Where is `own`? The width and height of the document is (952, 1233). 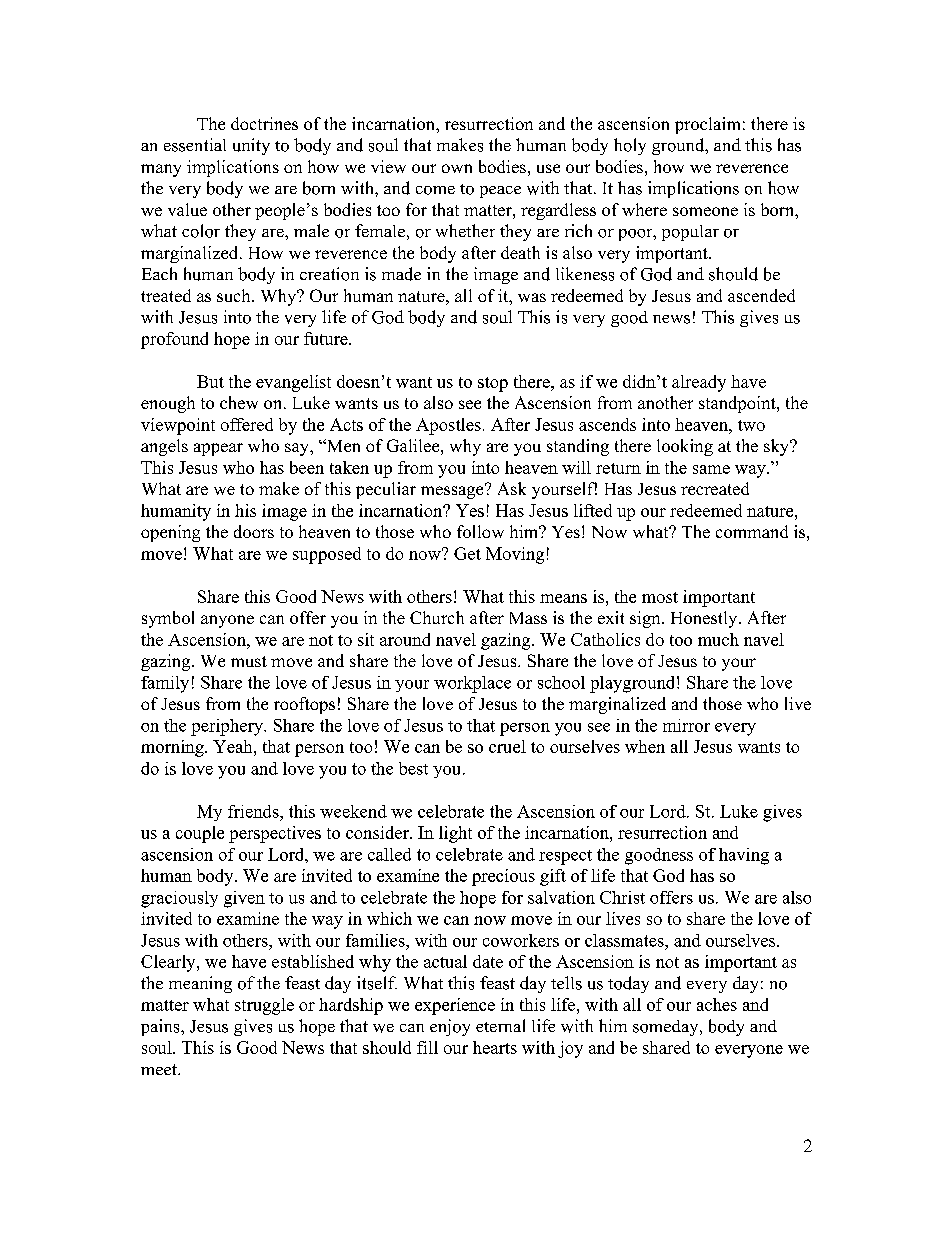
own is located at coordinates (457, 168).
